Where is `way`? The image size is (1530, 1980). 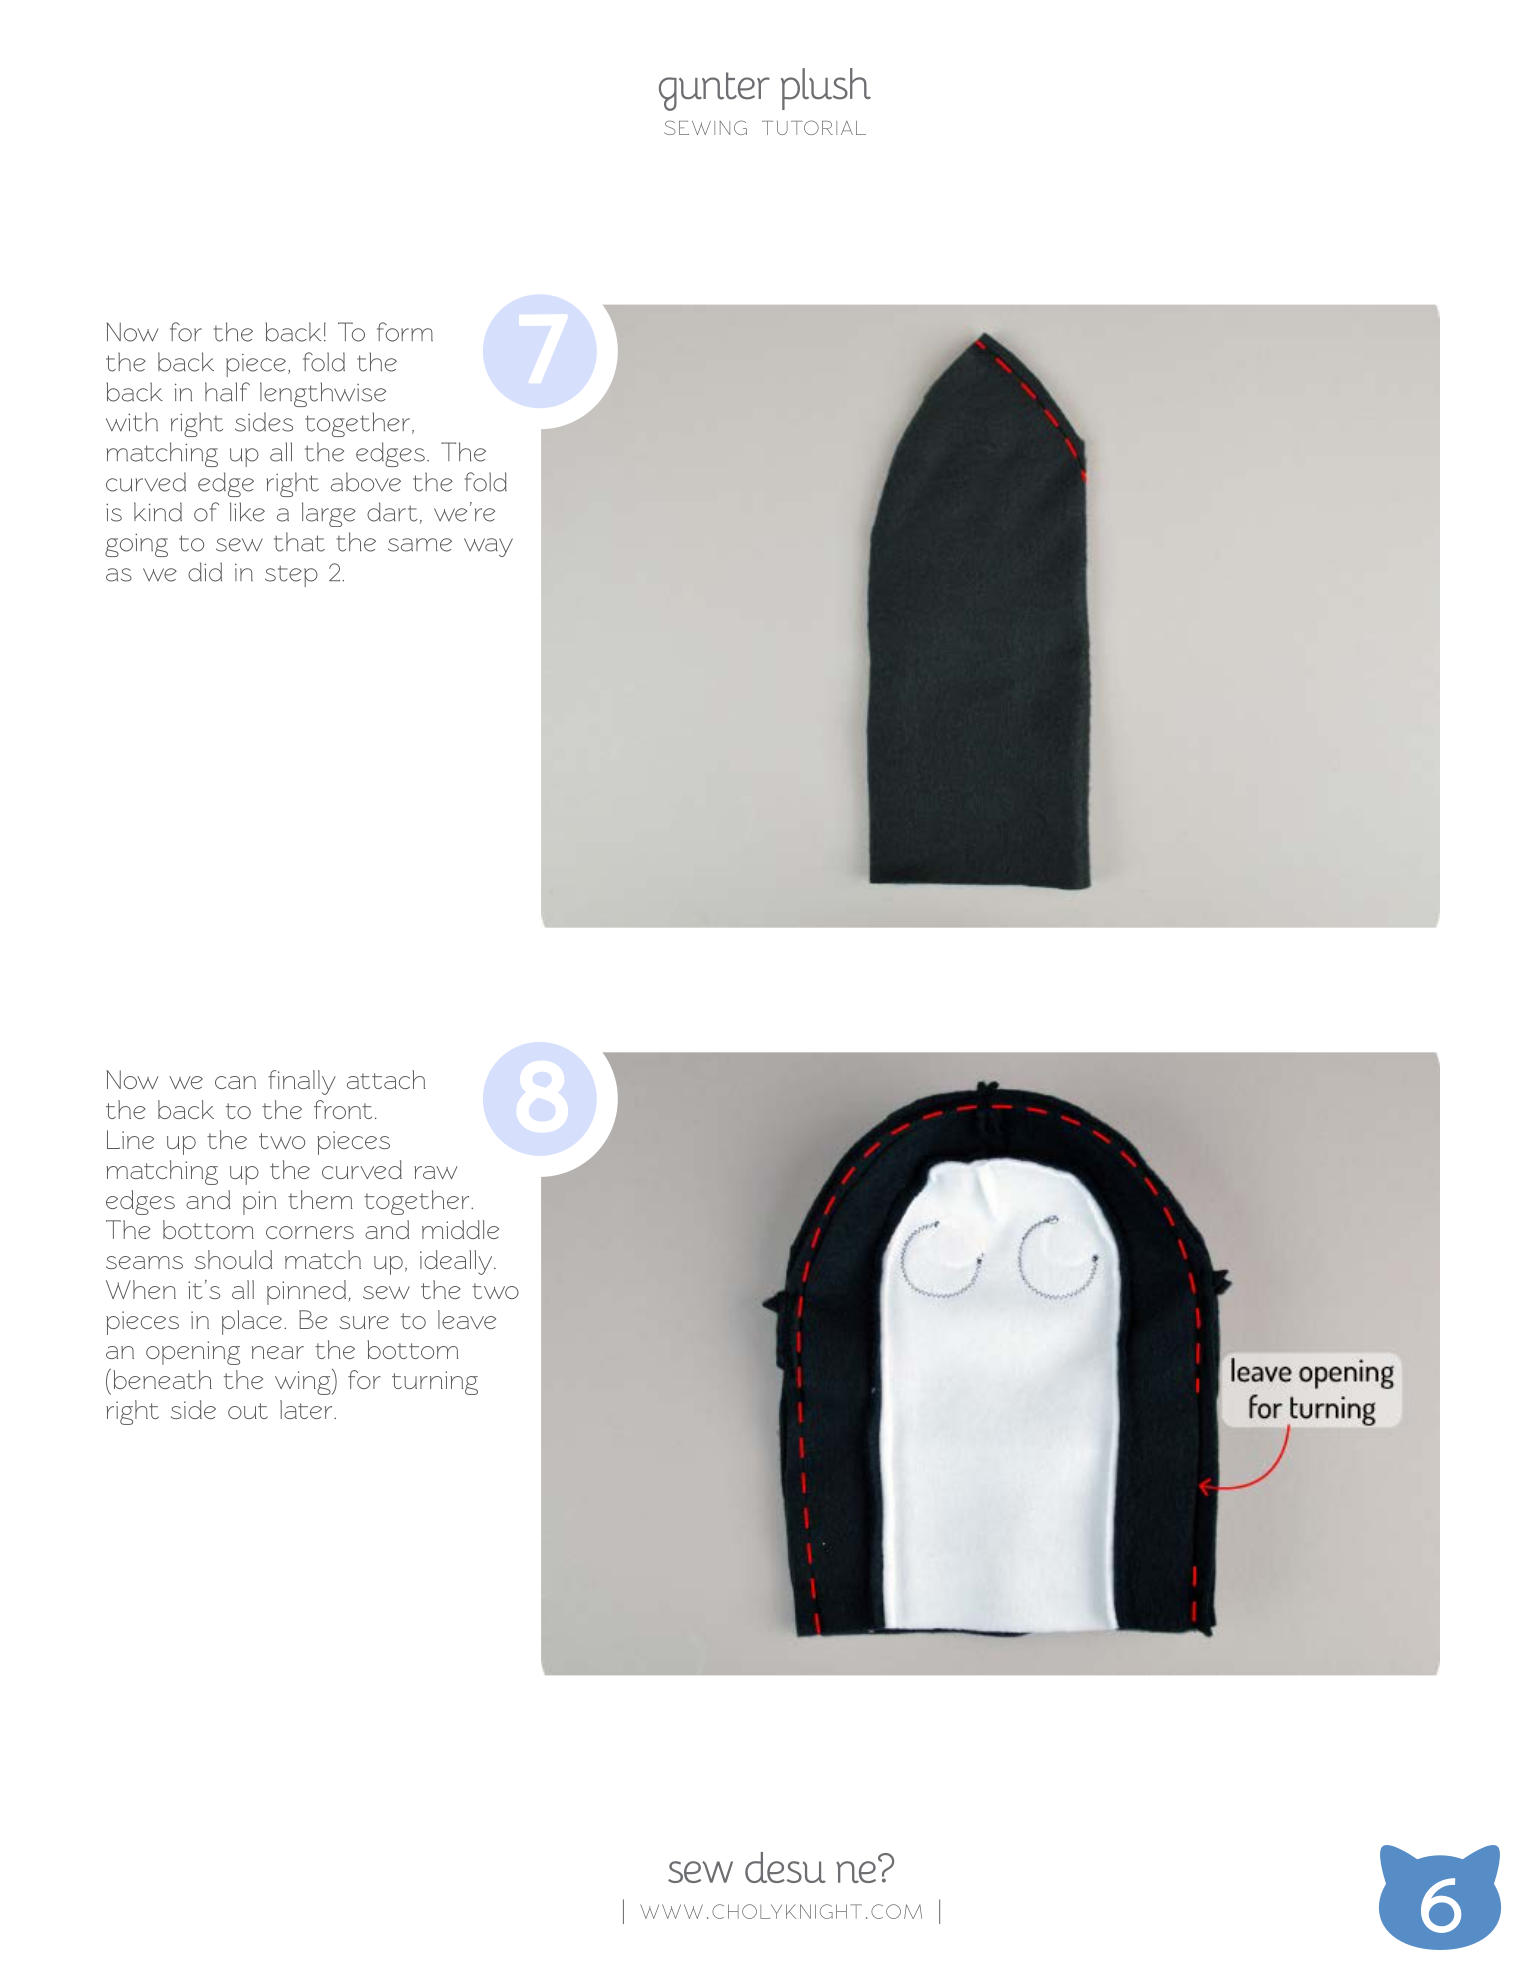 way is located at coordinates (488, 547).
